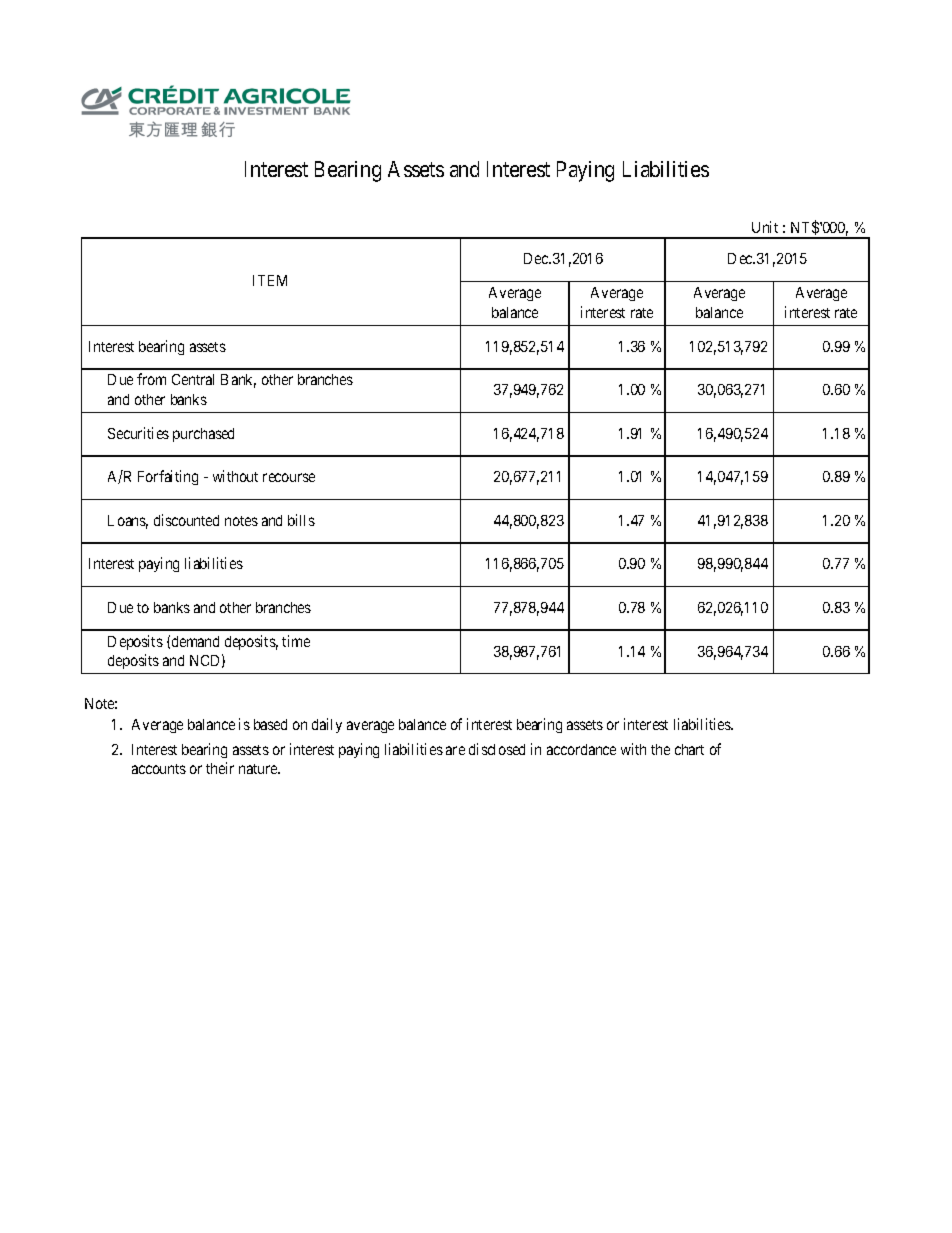  Describe the element at coordinates (689, 749) in the screenshot. I see `chart` at that location.
